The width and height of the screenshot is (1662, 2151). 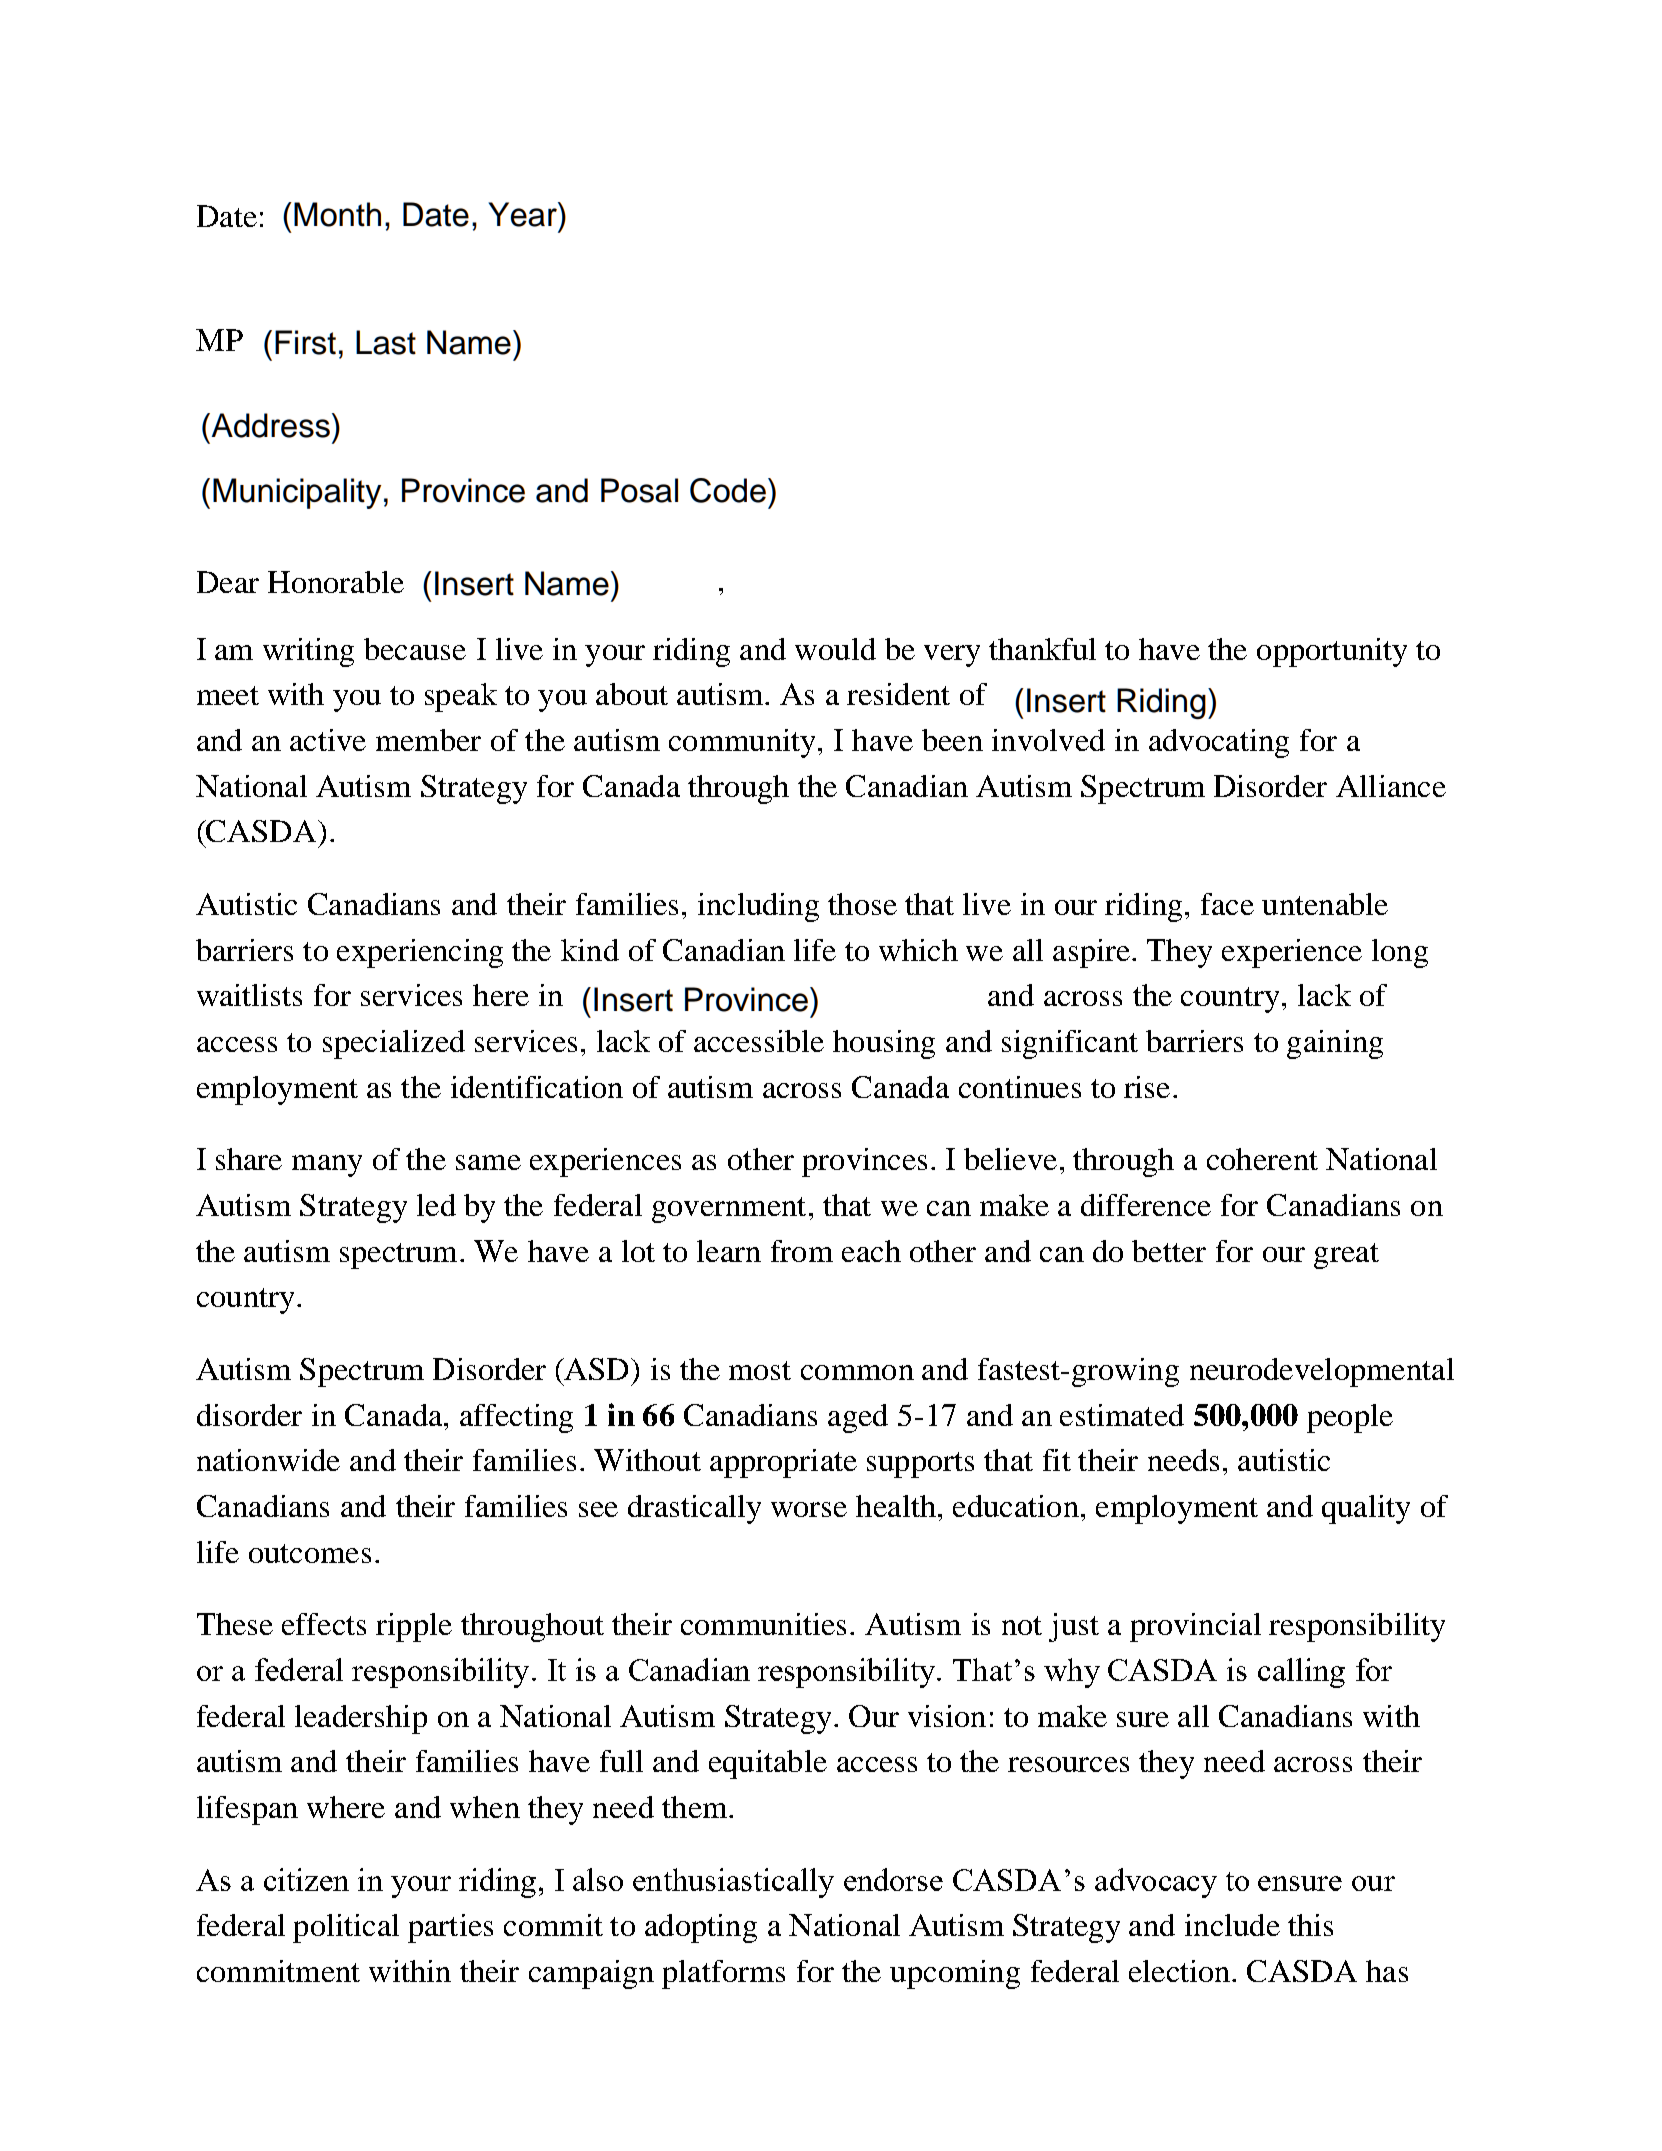 I want to click on because, so click(x=415, y=649).
